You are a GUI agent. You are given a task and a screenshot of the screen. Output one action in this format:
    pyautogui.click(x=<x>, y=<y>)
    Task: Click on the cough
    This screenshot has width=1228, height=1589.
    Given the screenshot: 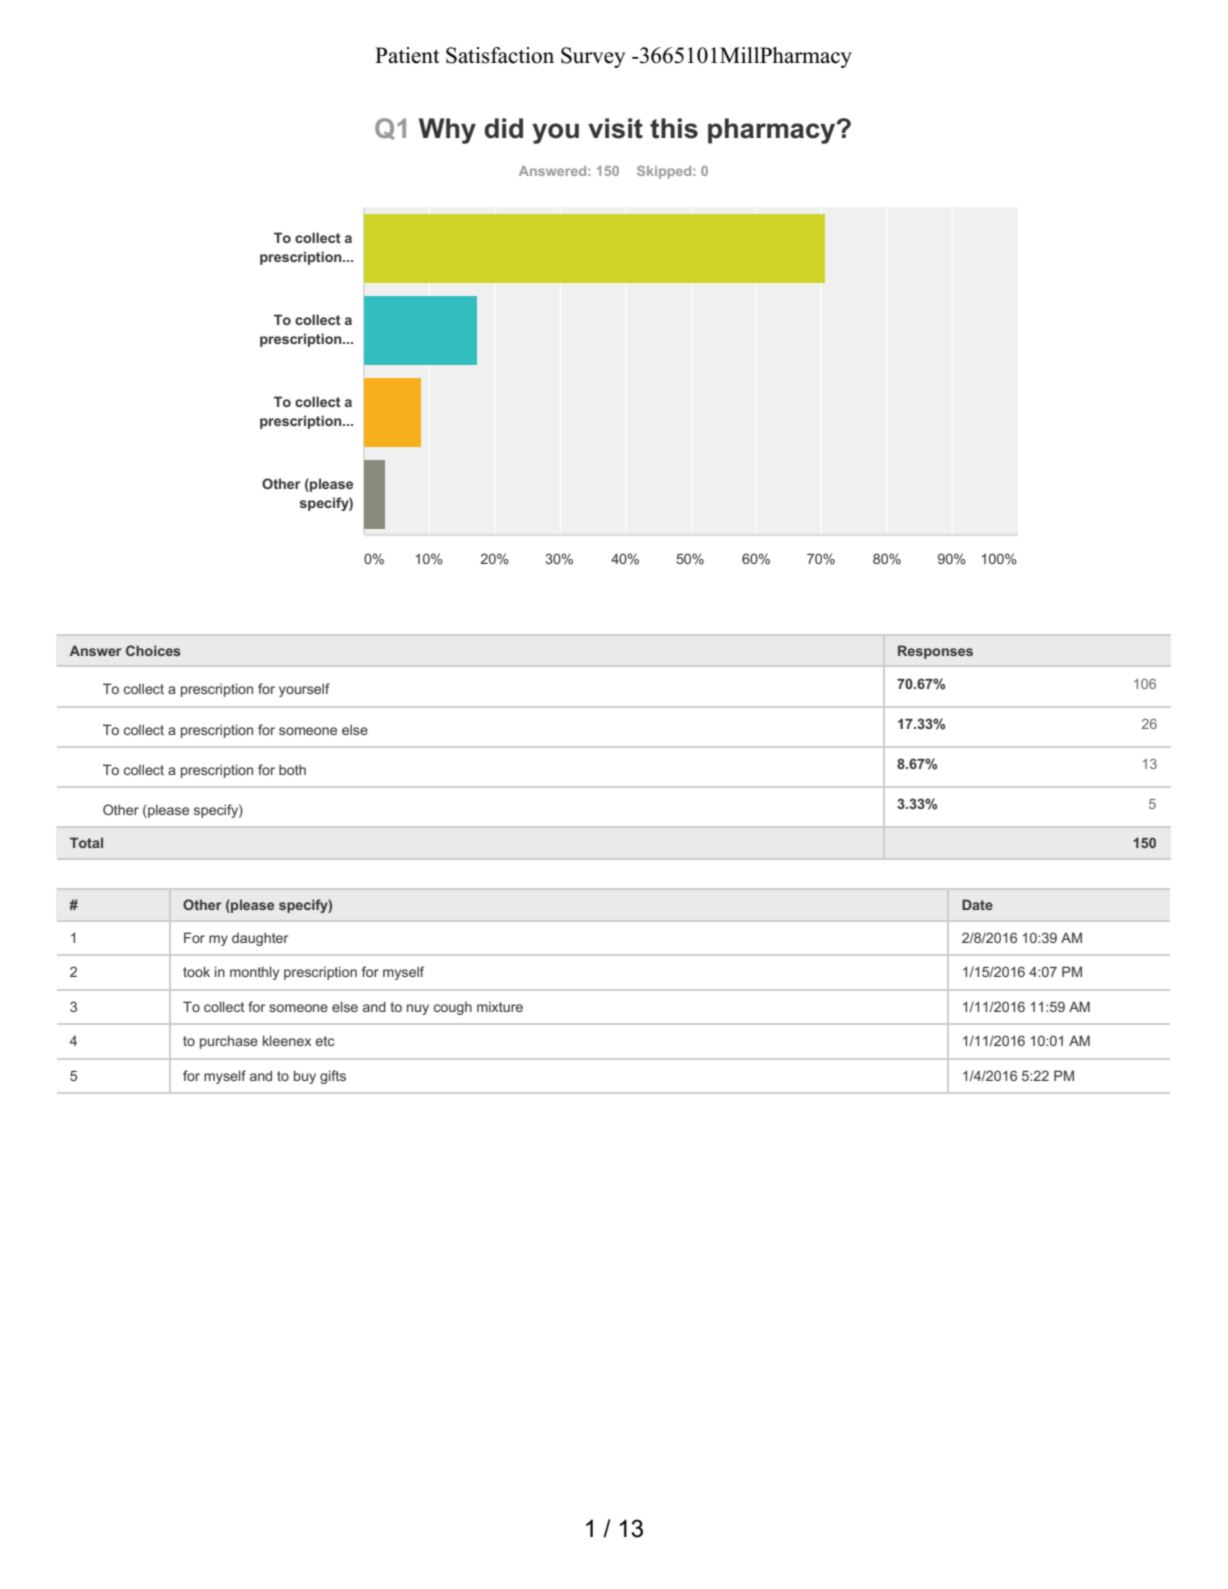 What is the action you would take?
    pyautogui.click(x=453, y=1008)
